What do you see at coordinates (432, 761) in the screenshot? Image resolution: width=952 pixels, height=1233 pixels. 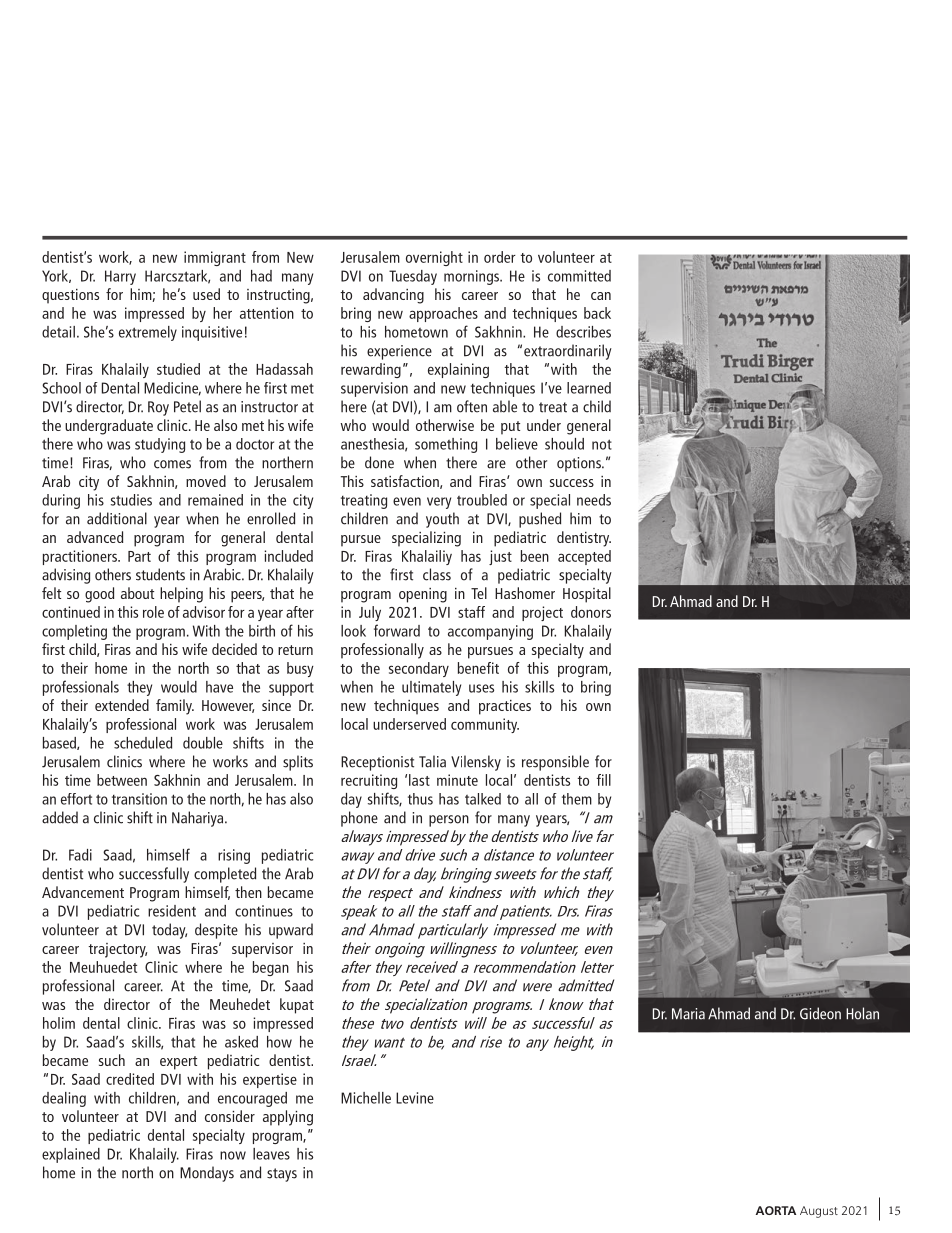 I see `Talia` at bounding box center [432, 761].
